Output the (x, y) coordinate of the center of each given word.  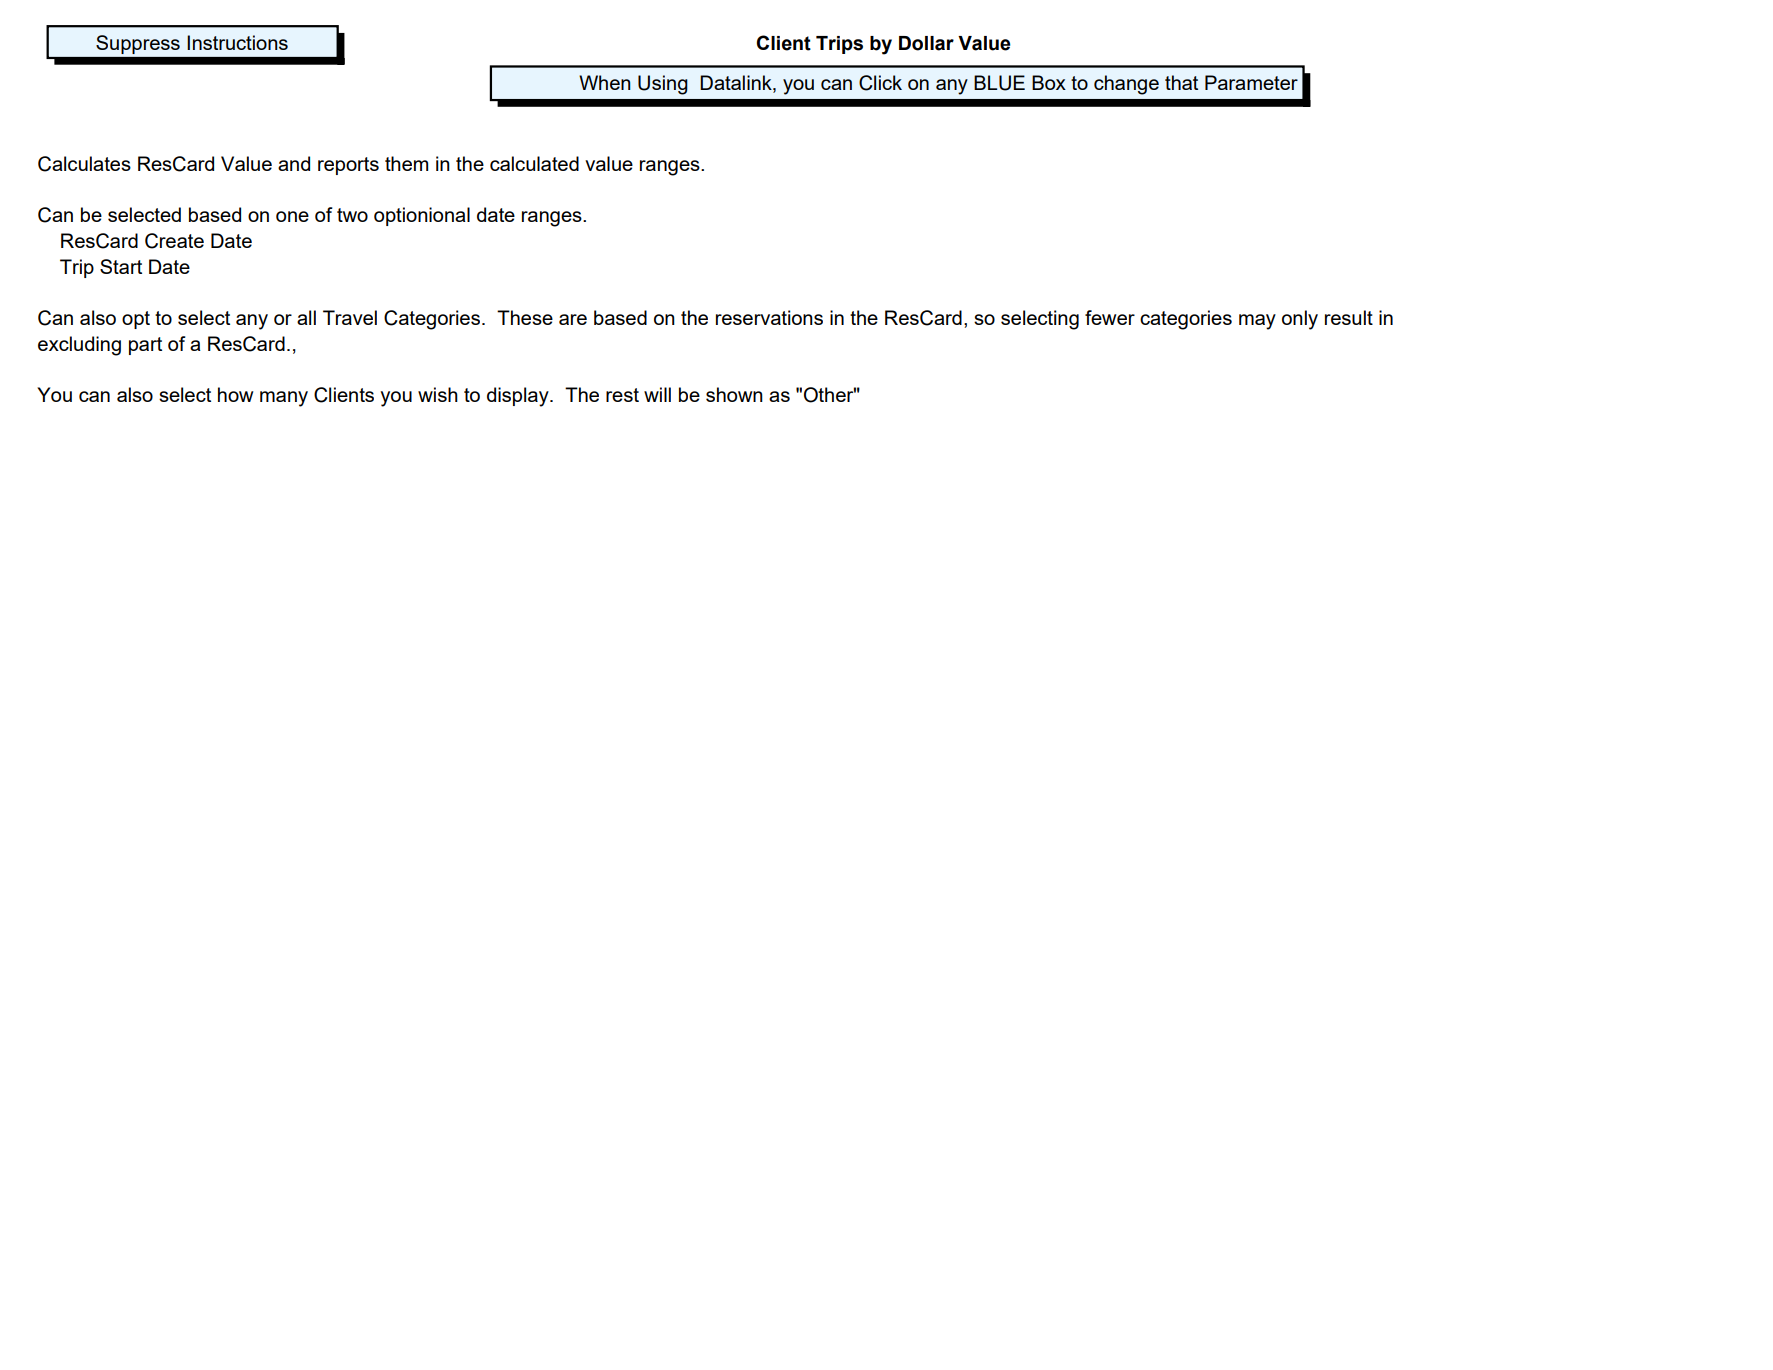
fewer (1110, 317)
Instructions (237, 42)
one (292, 216)
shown (734, 394)
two (352, 215)
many (284, 399)
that (1181, 82)
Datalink (737, 84)
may (1257, 322)
